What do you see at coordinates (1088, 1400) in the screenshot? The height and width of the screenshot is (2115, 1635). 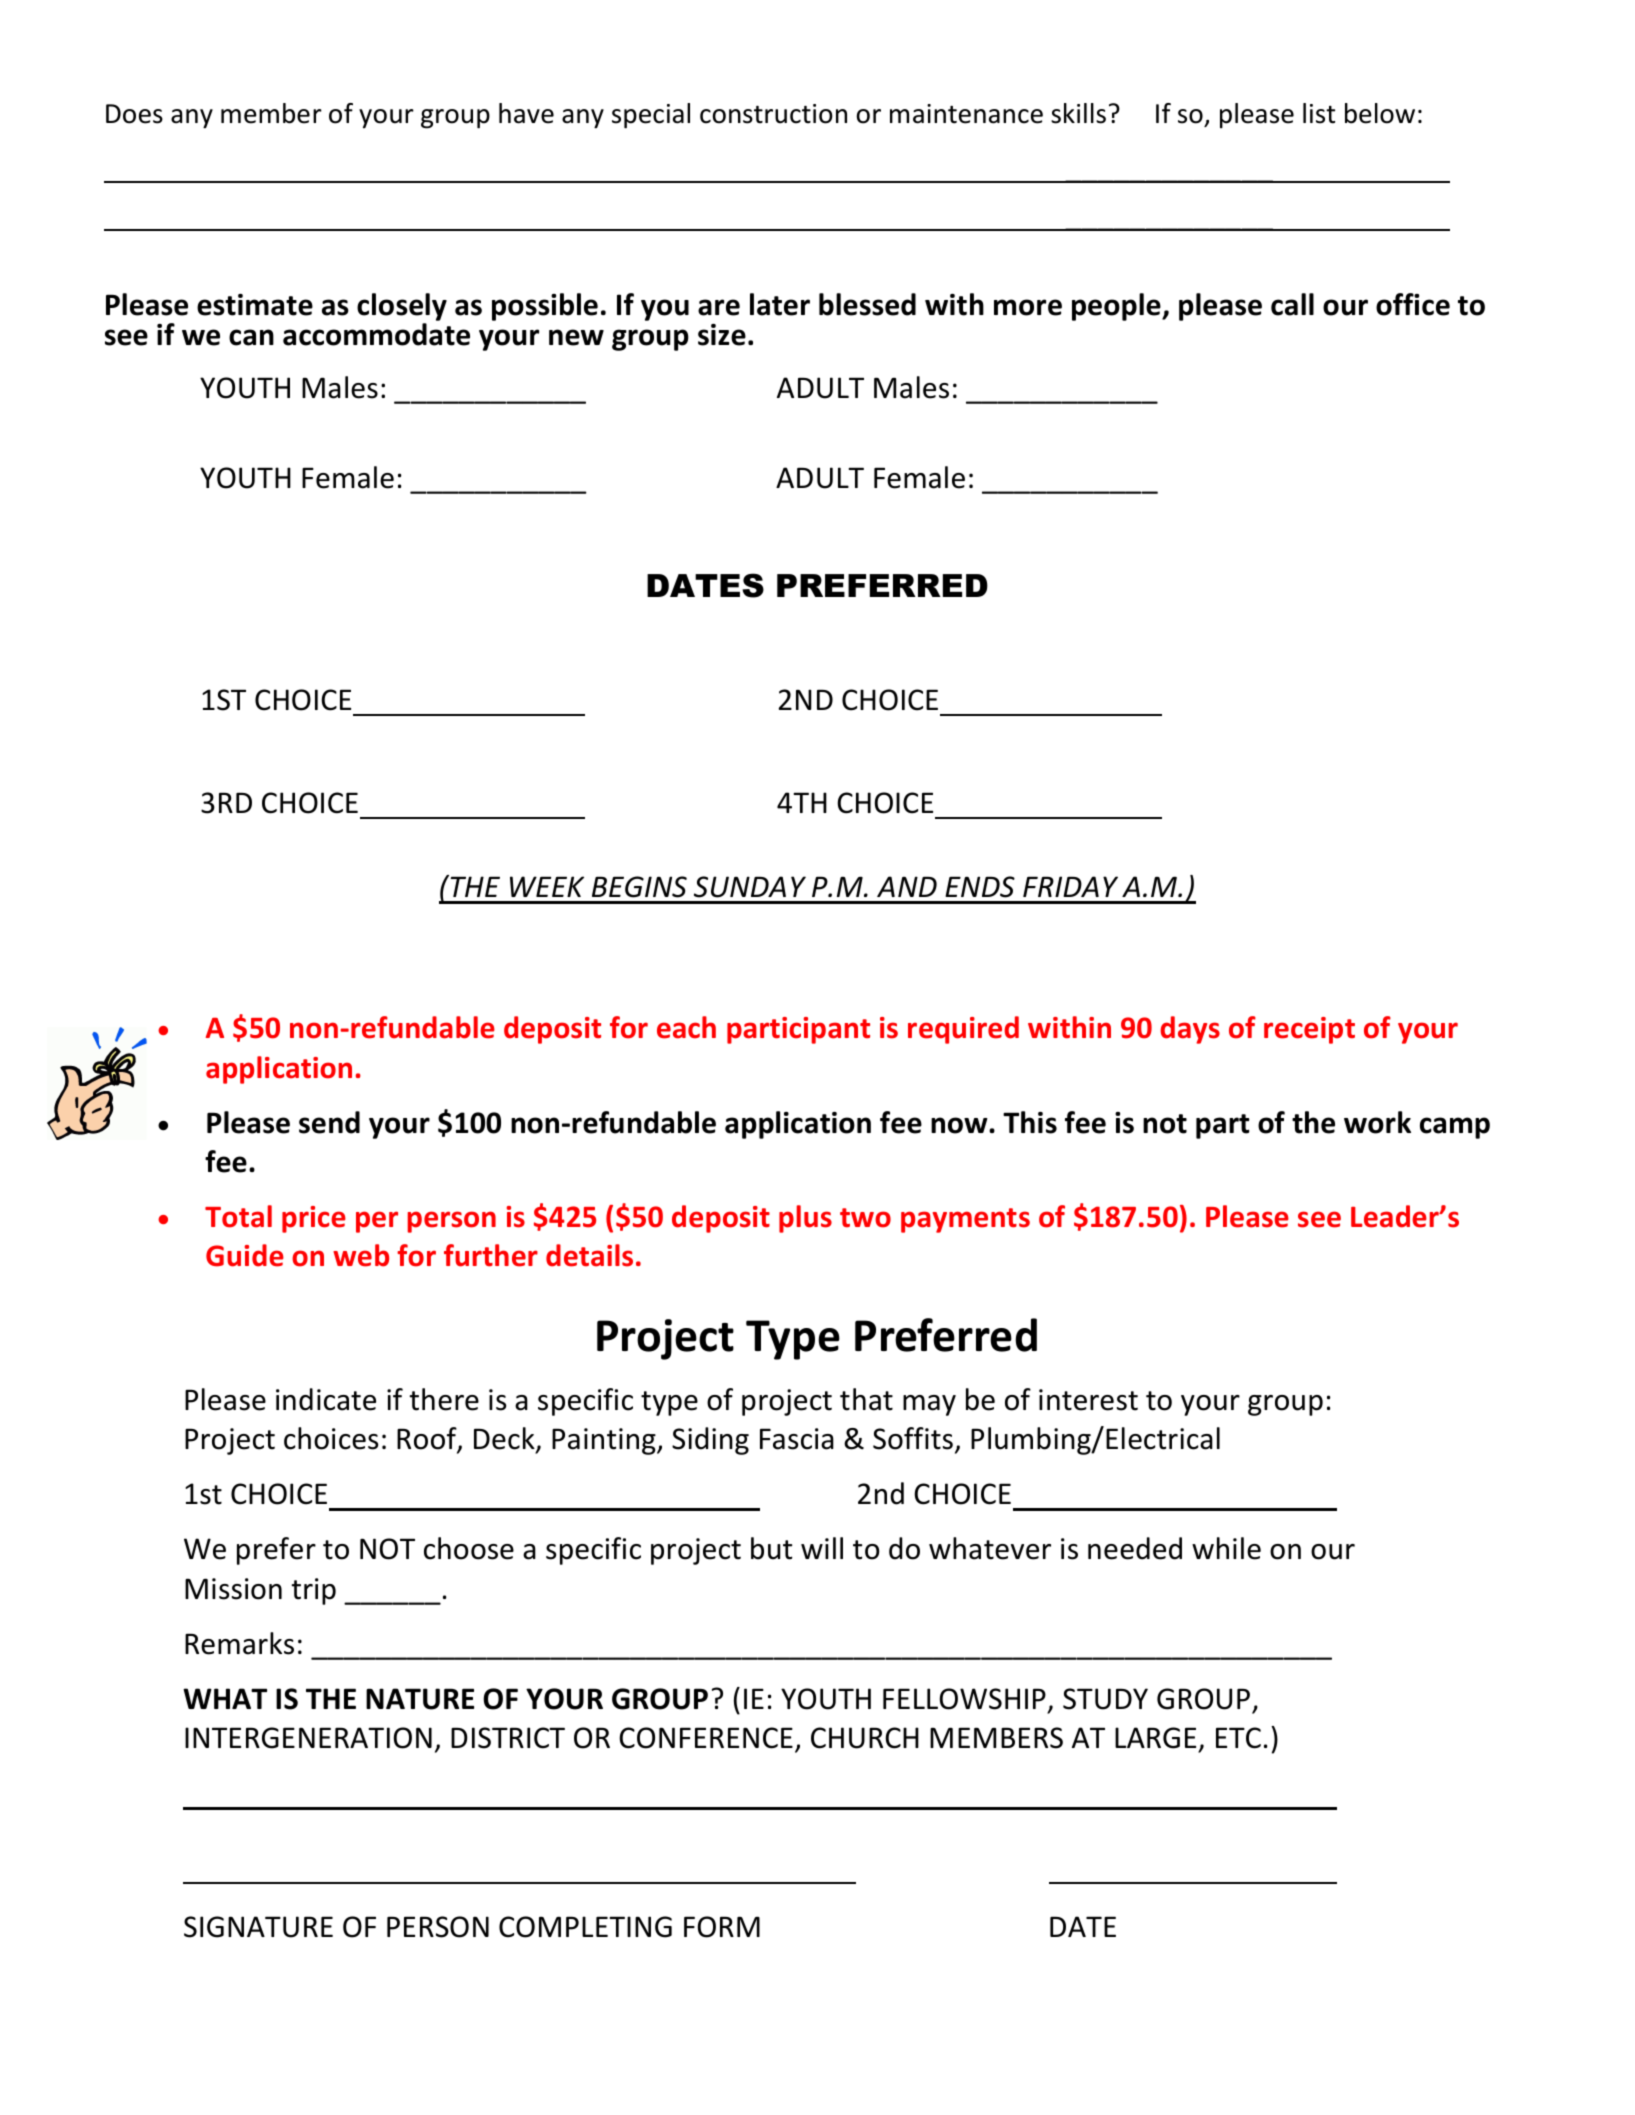 I see `interest` at bounding box center [1088, 1400].
